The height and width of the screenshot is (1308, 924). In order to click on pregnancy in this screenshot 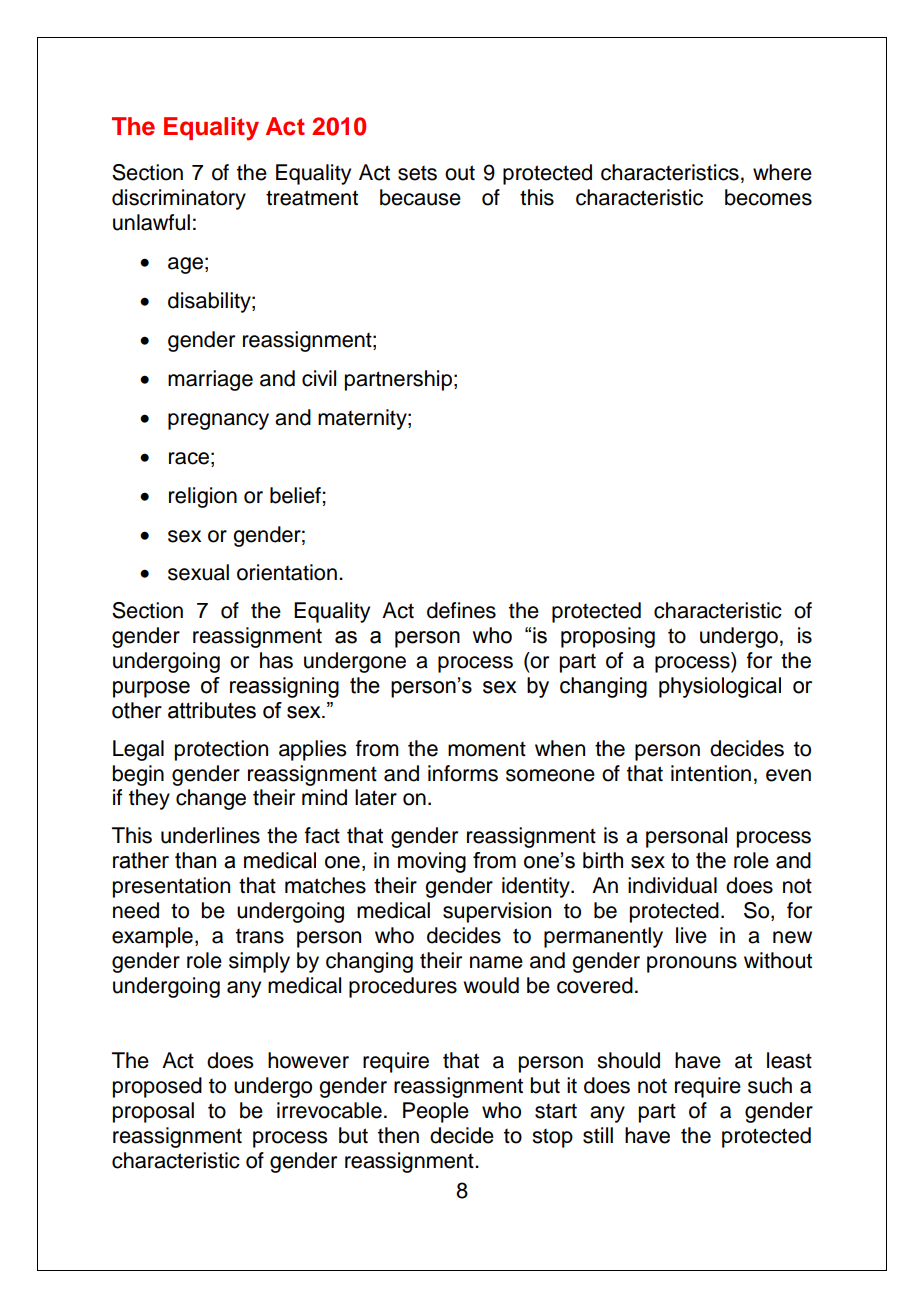, I will do `click(218, 421)`.
